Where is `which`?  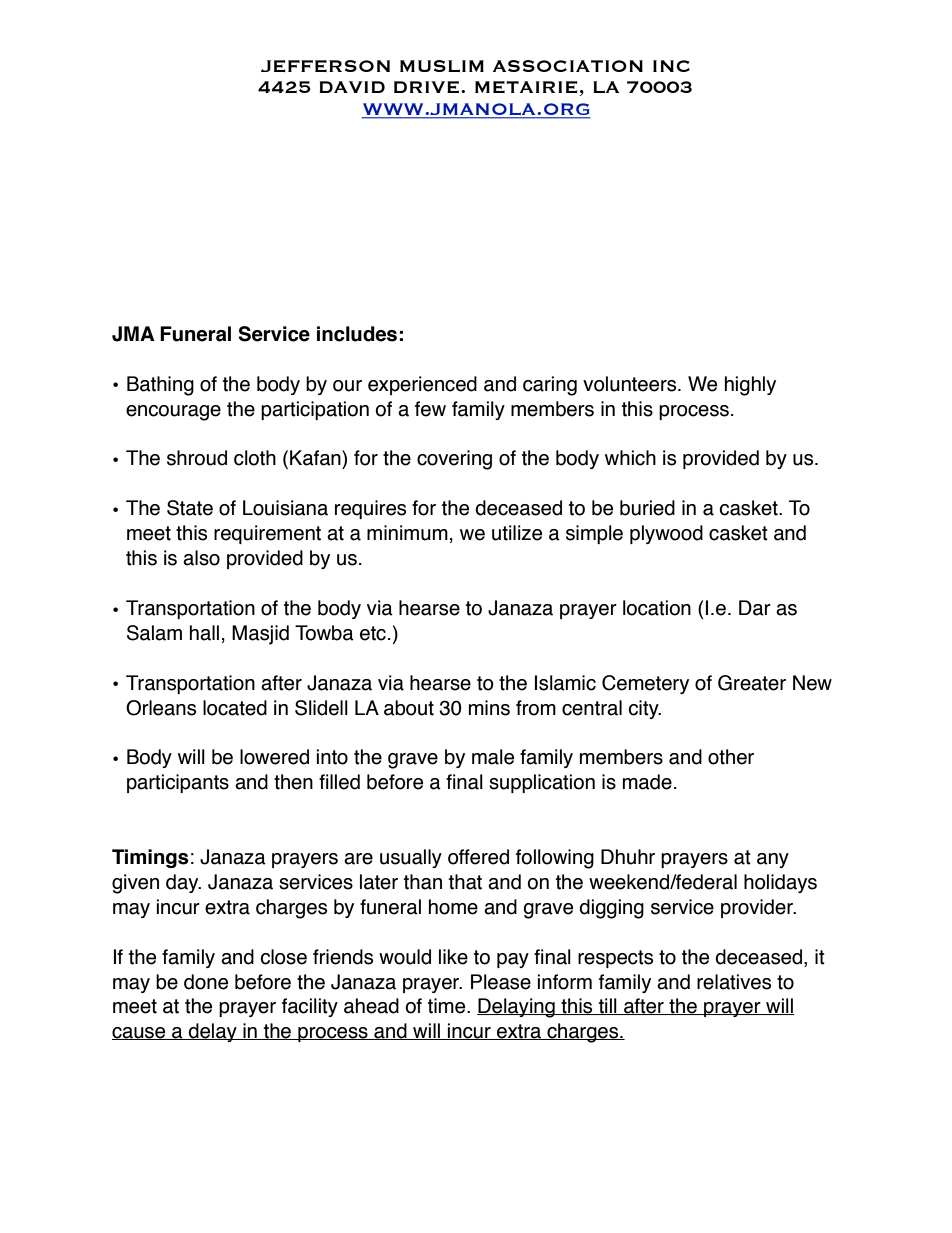
which is located at coordinates (630, 458).
